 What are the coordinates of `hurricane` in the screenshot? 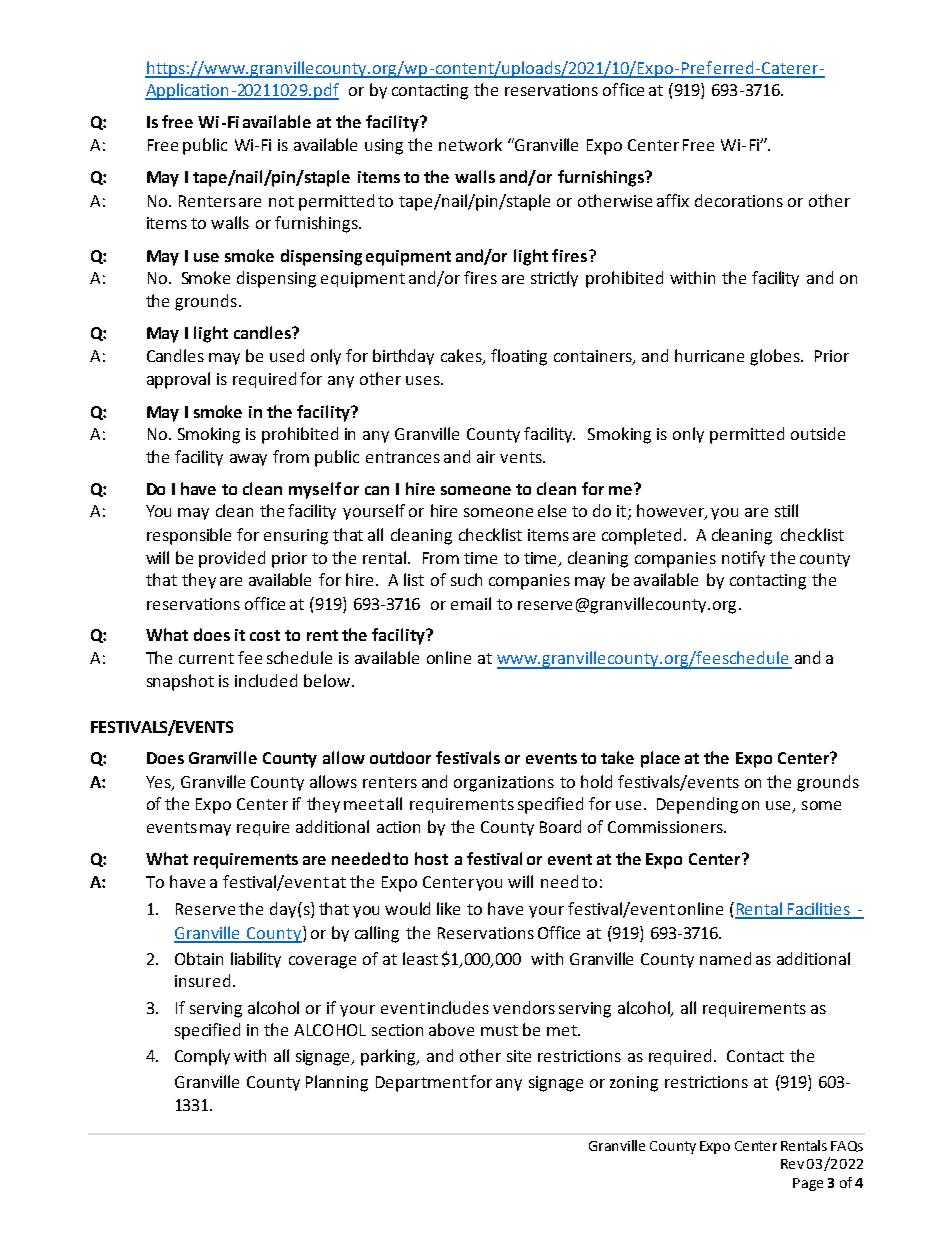 It's located at (709, 355).
